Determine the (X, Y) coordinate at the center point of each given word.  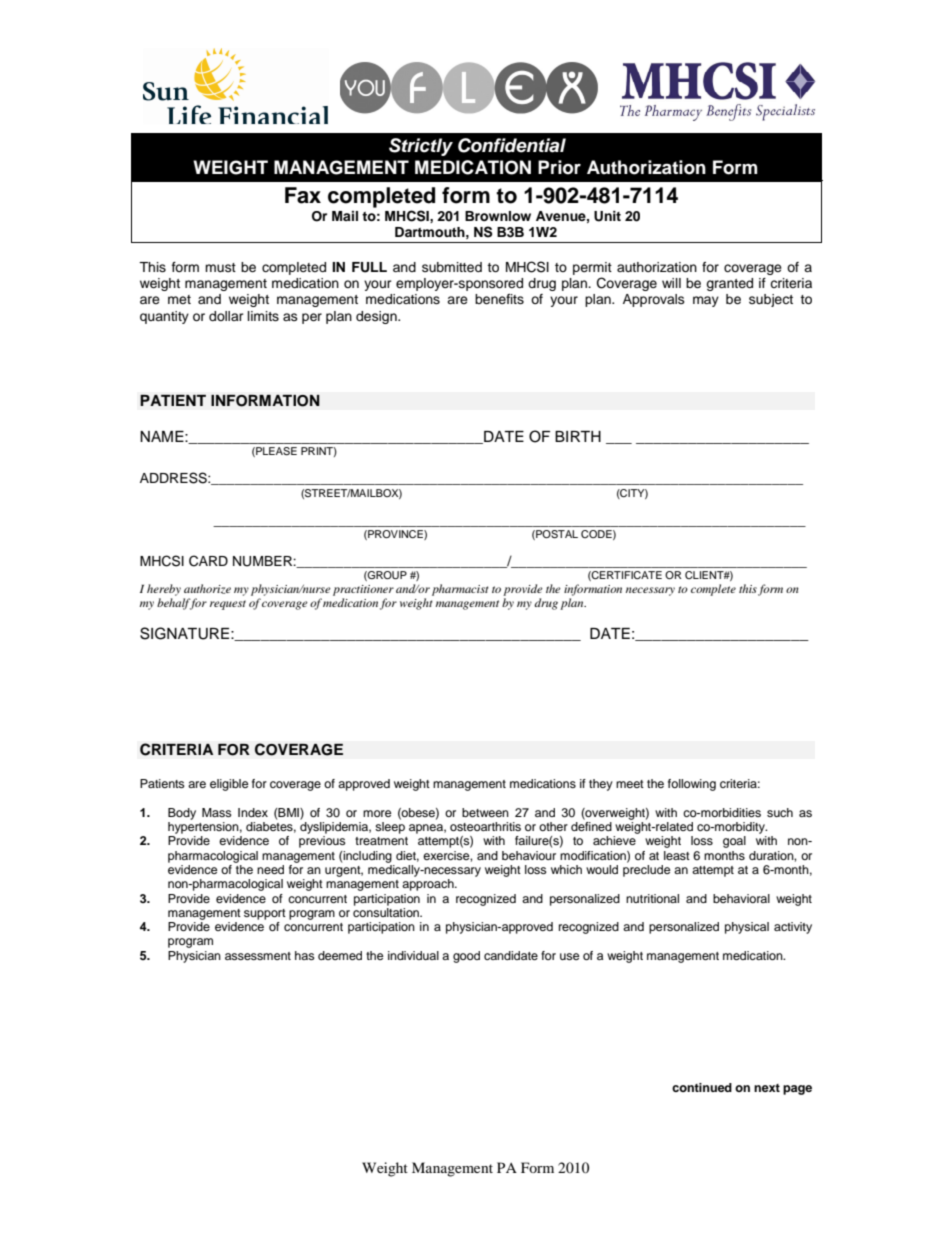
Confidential (512, 145)
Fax (303, 195)
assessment (258, 956)
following (692, 785)
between (485, 812)
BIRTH (578, 436)
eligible (229, 785)
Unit (607, 216)
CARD (208, 561)
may (706, 301)
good (466, 957)
